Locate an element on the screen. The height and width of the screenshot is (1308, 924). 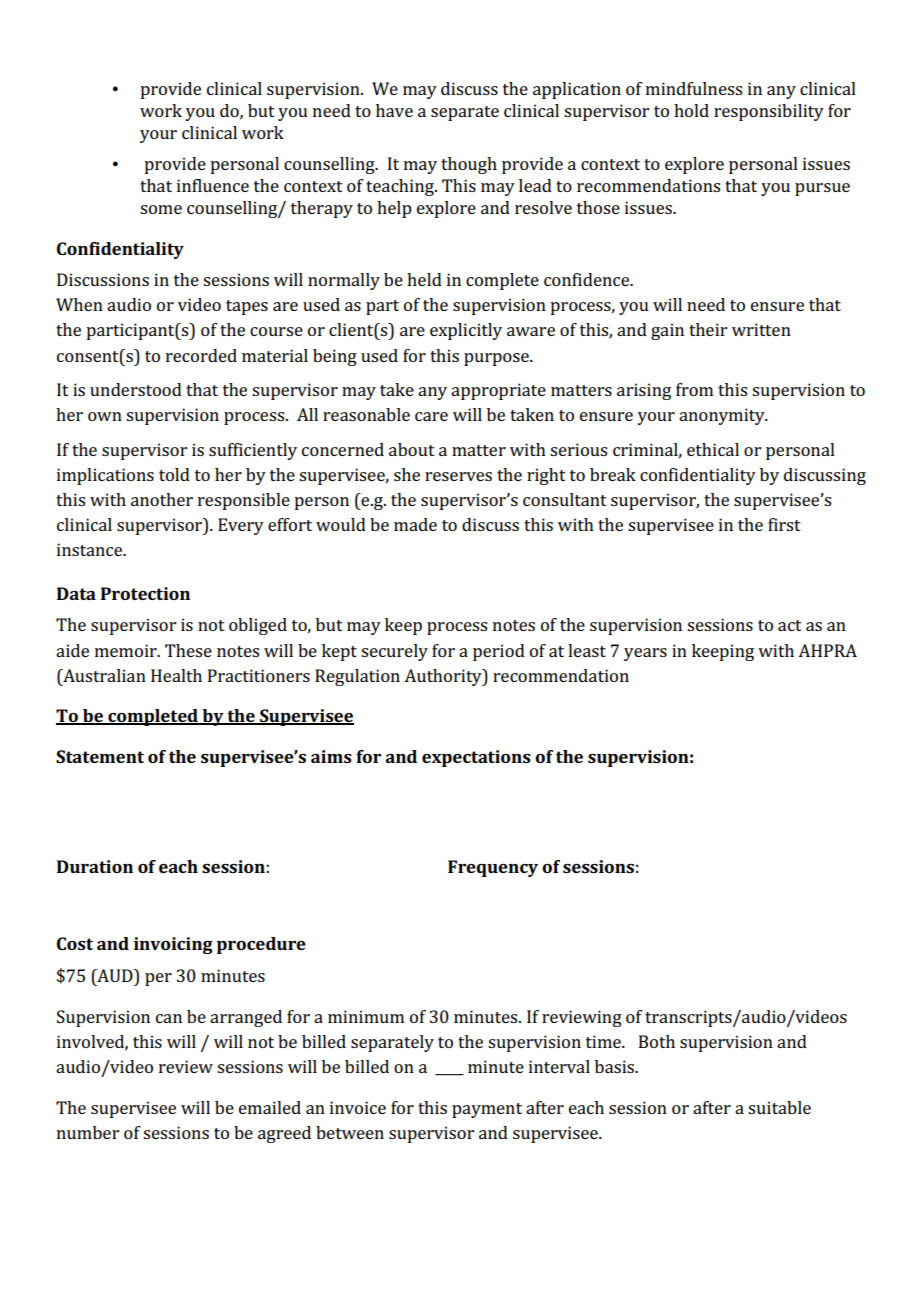
period is located at coordinates (499, 652).
